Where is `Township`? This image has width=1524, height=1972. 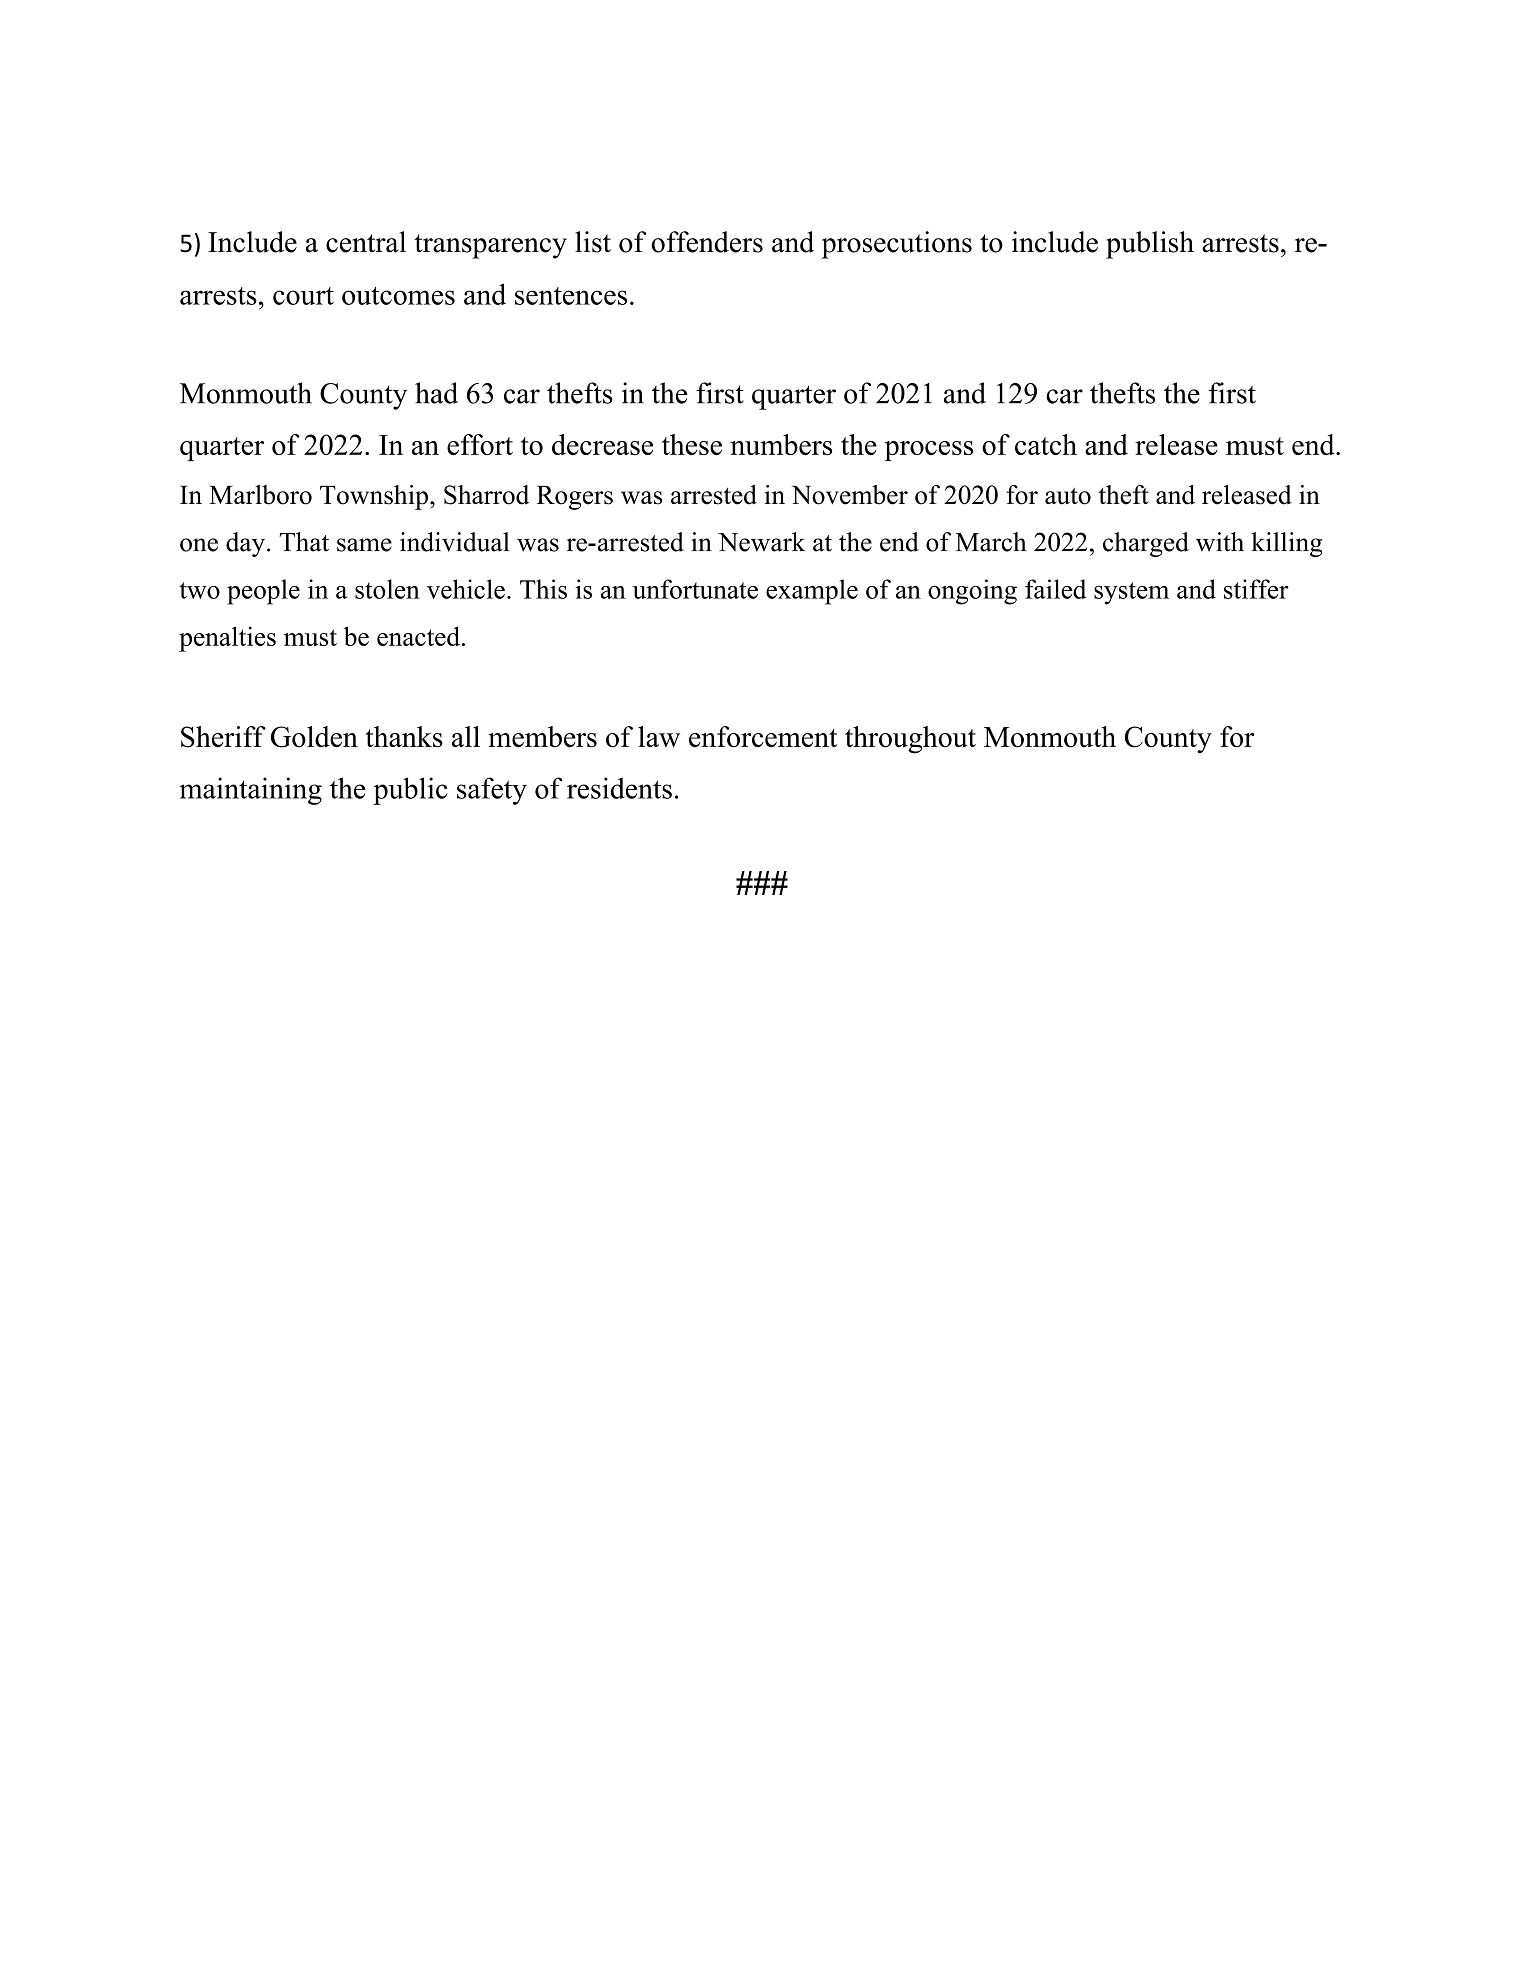
Township is located at coordinates (374, 497).
